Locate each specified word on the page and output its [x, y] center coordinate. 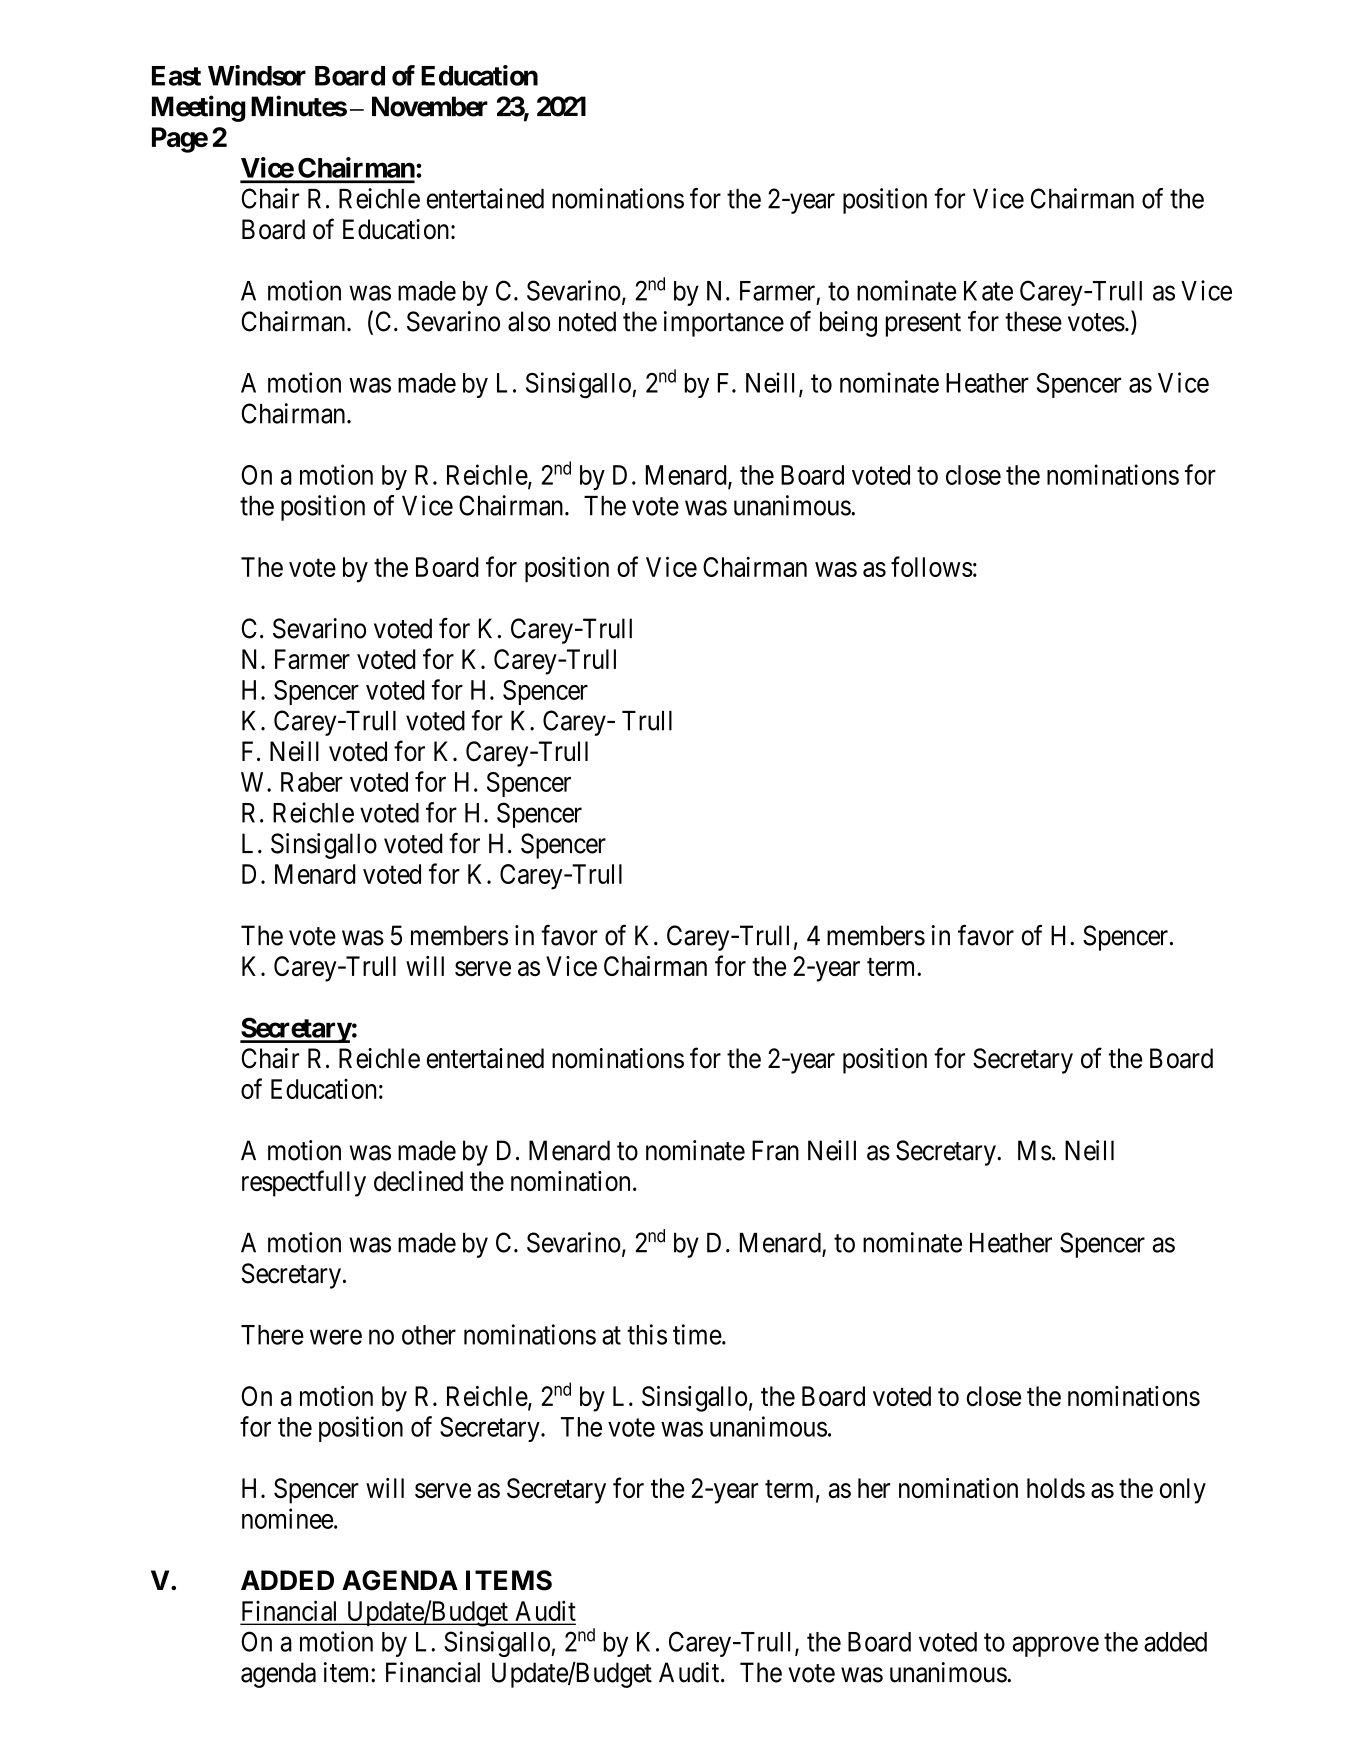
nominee [287, 1518]
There [272, 1335]
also [529, 321]
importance [724, 324]
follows [932, 566]
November [430, 106]
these [1033, 321]
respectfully [304, 1183]
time [697, 1334]
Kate [988, 291]
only [1183, 1491]
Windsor [257, 75]
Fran [775, 1150]
